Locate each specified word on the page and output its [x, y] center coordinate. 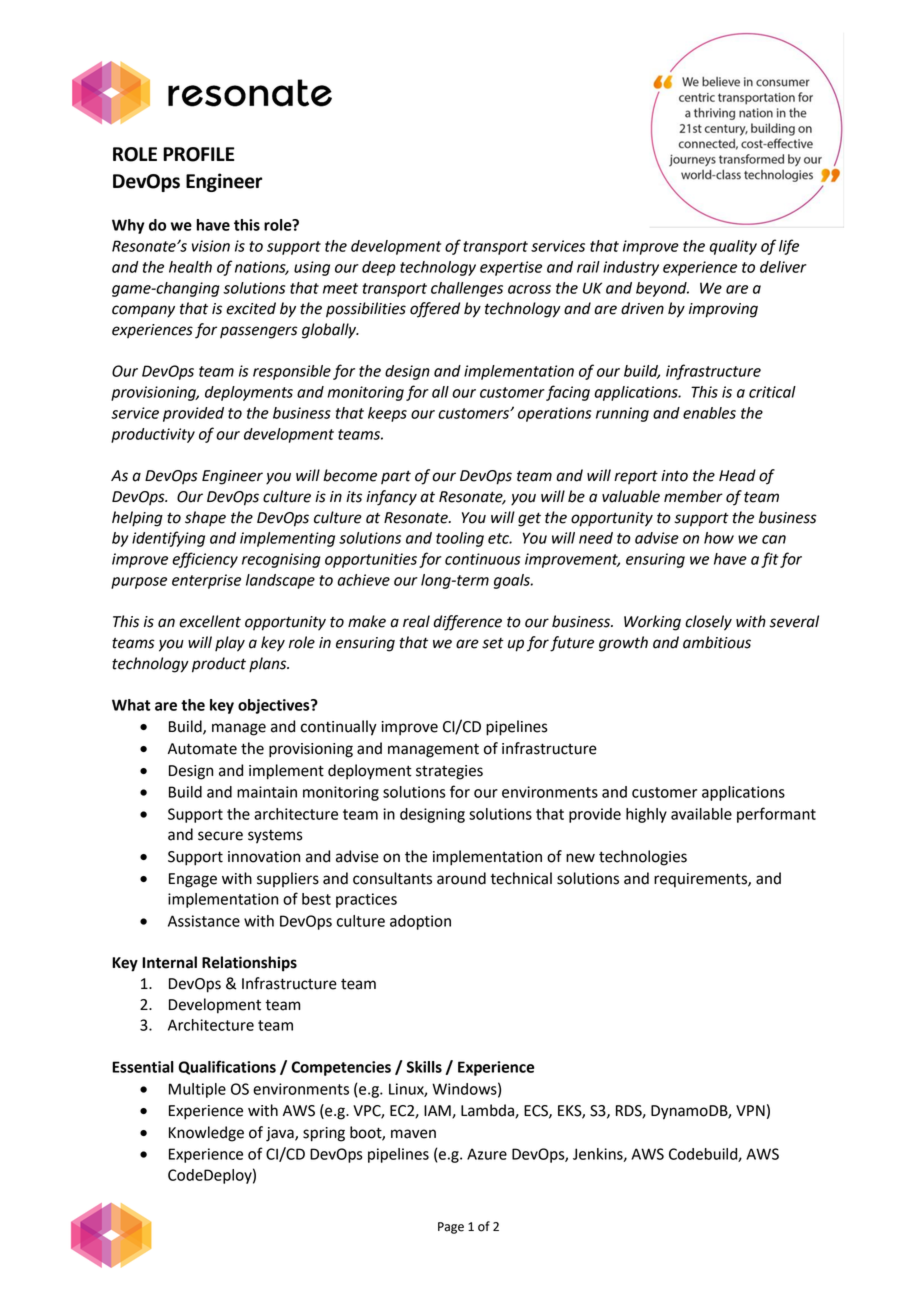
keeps [387, 414]
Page [451, 1228]
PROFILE [198, 154]
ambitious [717, 642]
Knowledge [206, 1134]
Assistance [204, 921]
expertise [511, 268]
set [493, 643]
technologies [643, 858]
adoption [420, 922]
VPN [750, 1110]
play [230, 644]
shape [205, 518]
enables [709, 413]
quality [733, 247]
